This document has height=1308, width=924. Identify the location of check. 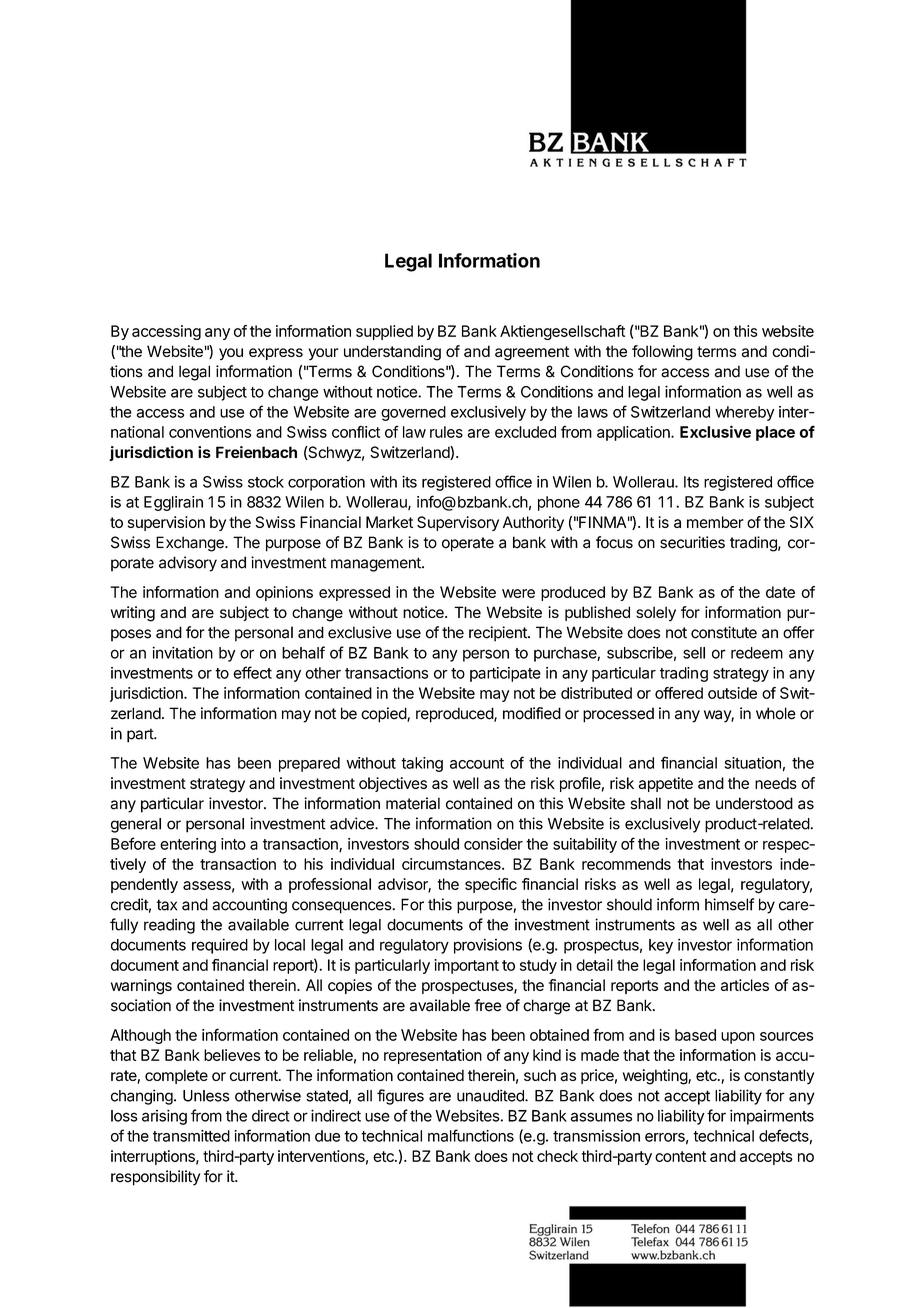
(557, 1156).
